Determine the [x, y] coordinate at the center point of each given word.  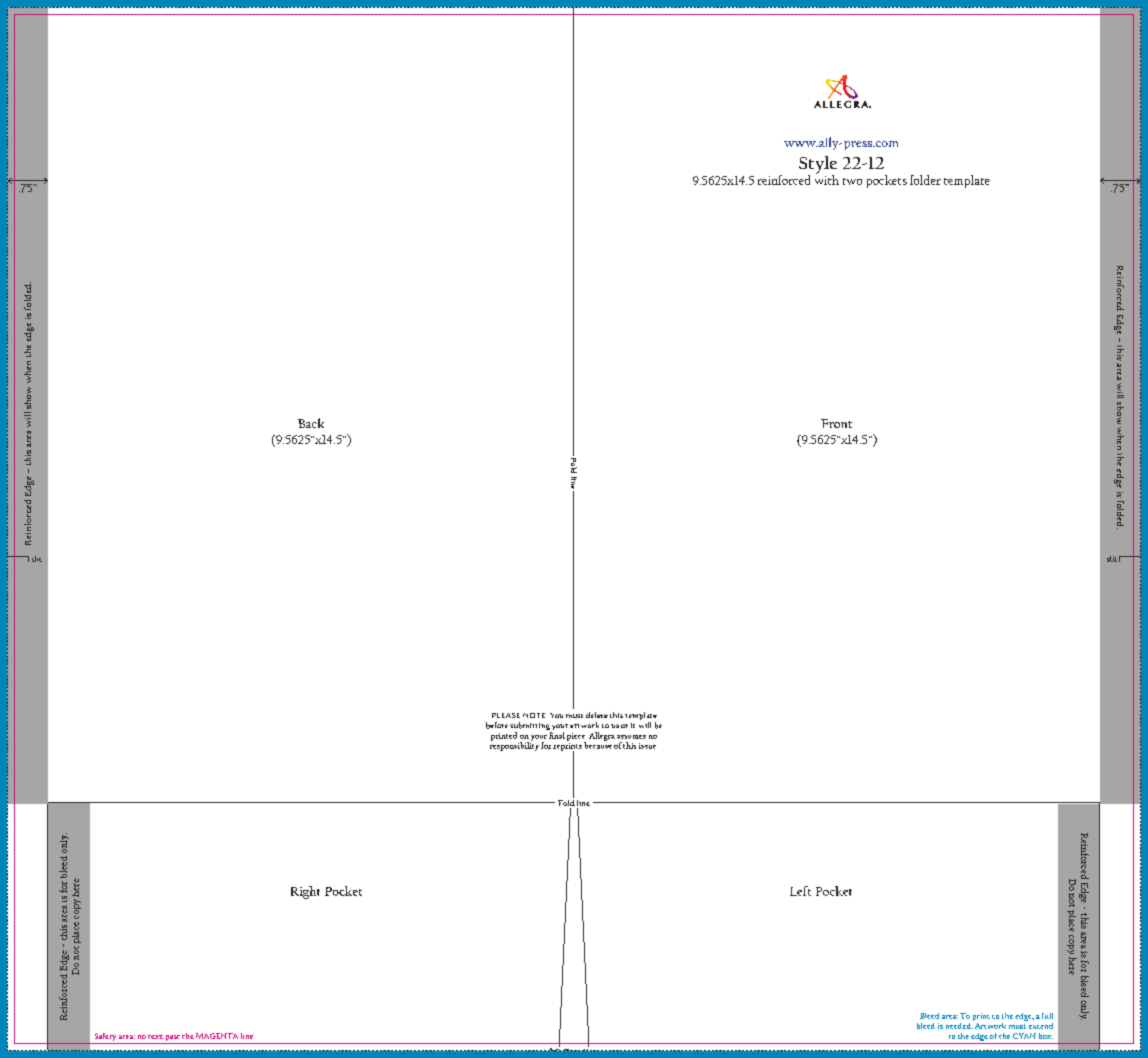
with [827, 179]
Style [818, 166]
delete [597, 715]
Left [800, 891]
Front [836, 423]
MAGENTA [217, 1036]
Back [311, 423]
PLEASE [506, 715]
